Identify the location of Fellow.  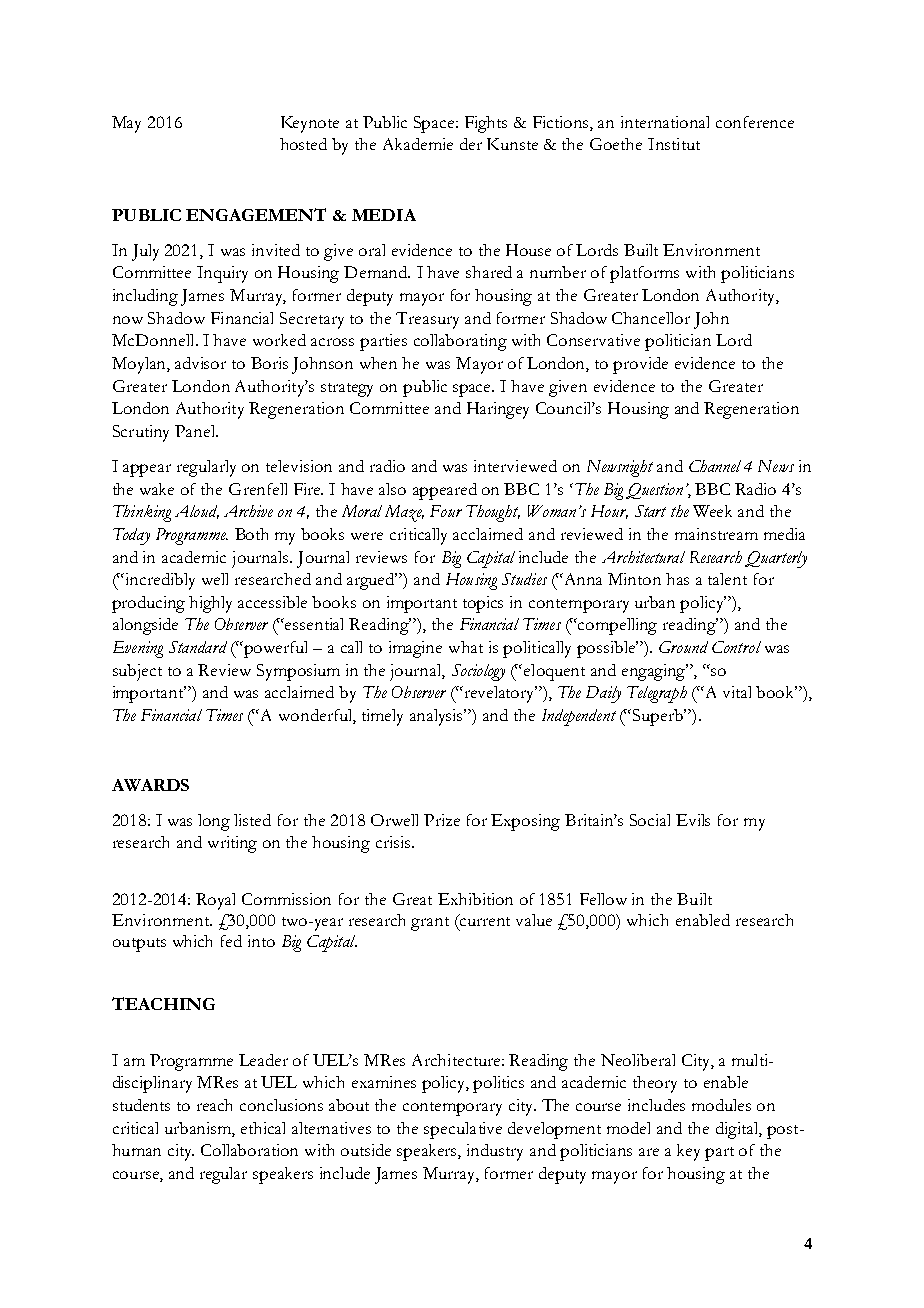
(603, 899).
